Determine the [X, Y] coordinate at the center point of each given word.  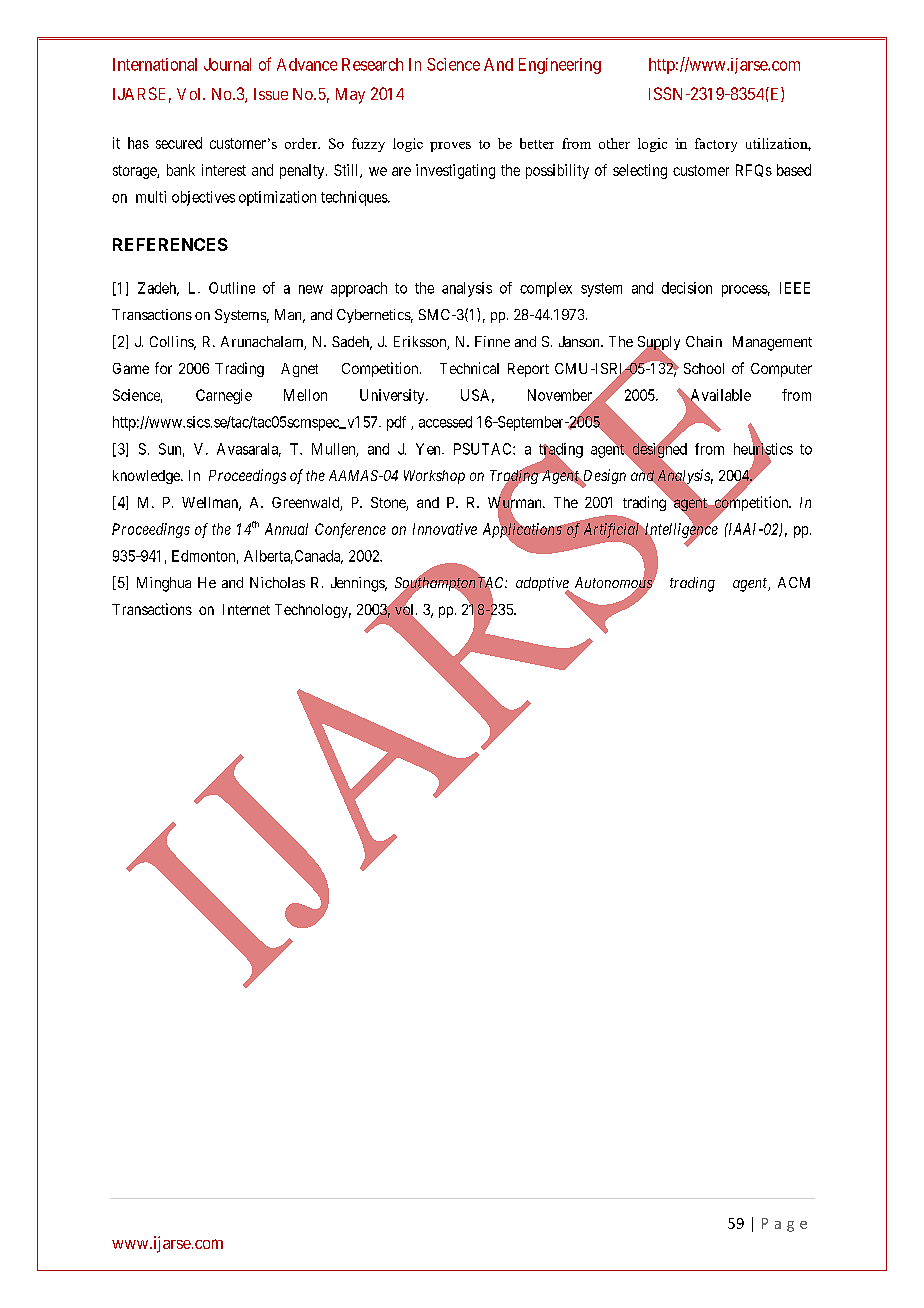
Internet [246, 609]
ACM [794, 582]
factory [716, 145]
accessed [445, 422]
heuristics [763, 449]
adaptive [543, 585]
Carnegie [224, 396]
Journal [227, 64]
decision [687, 288]
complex [546, 289]
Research [372, 64]
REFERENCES [170, 244]
